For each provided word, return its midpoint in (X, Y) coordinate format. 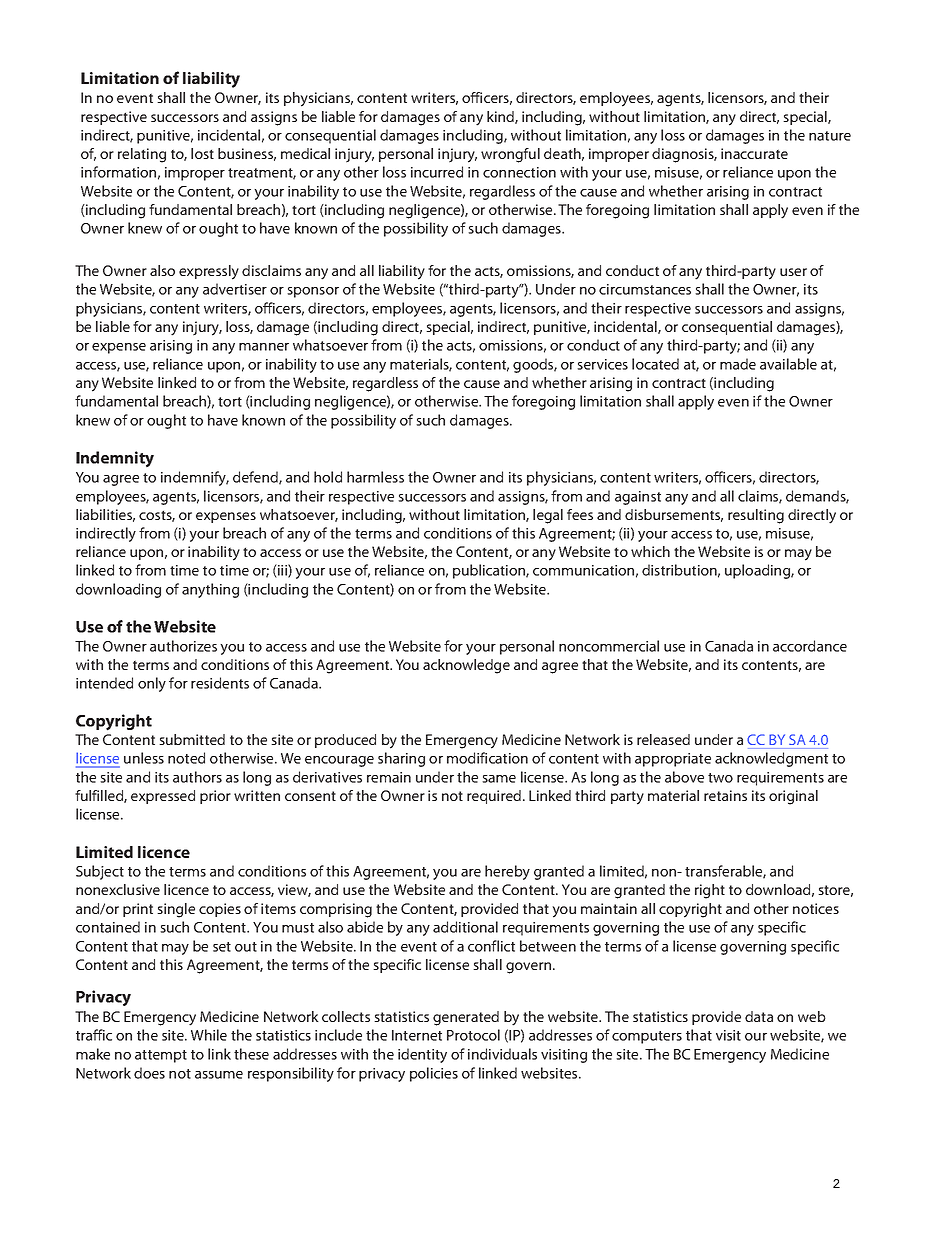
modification (487, 758)
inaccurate (754, 153)
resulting (756, 516)
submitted (192, 739)
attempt (161, 1056)
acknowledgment (771, 759)
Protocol (473, 1035)
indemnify (195, 478)
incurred (437, 172)
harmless (375, 477)
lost (202, 153)
